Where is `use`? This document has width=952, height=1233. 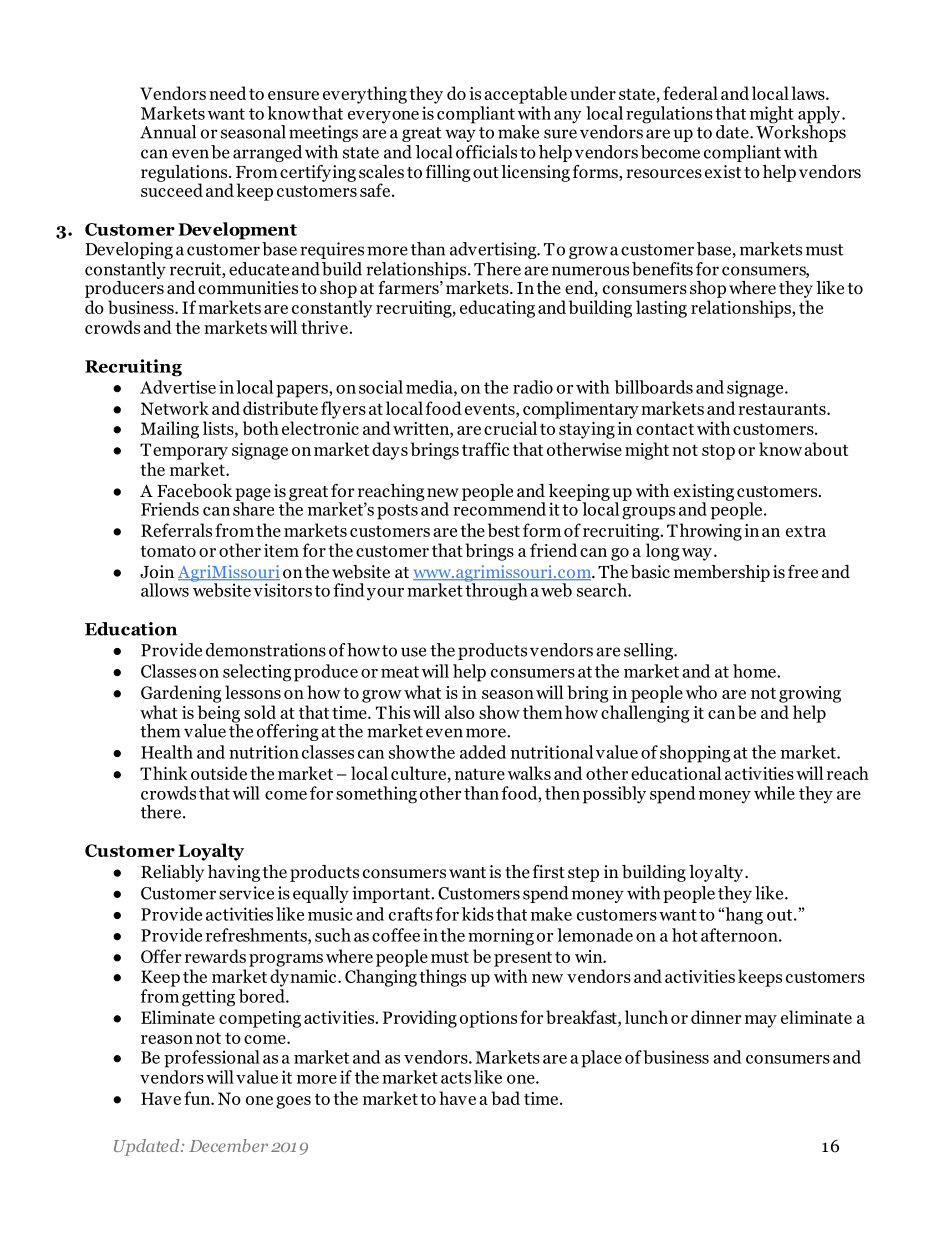 use is located at coordinates (413, 652).
